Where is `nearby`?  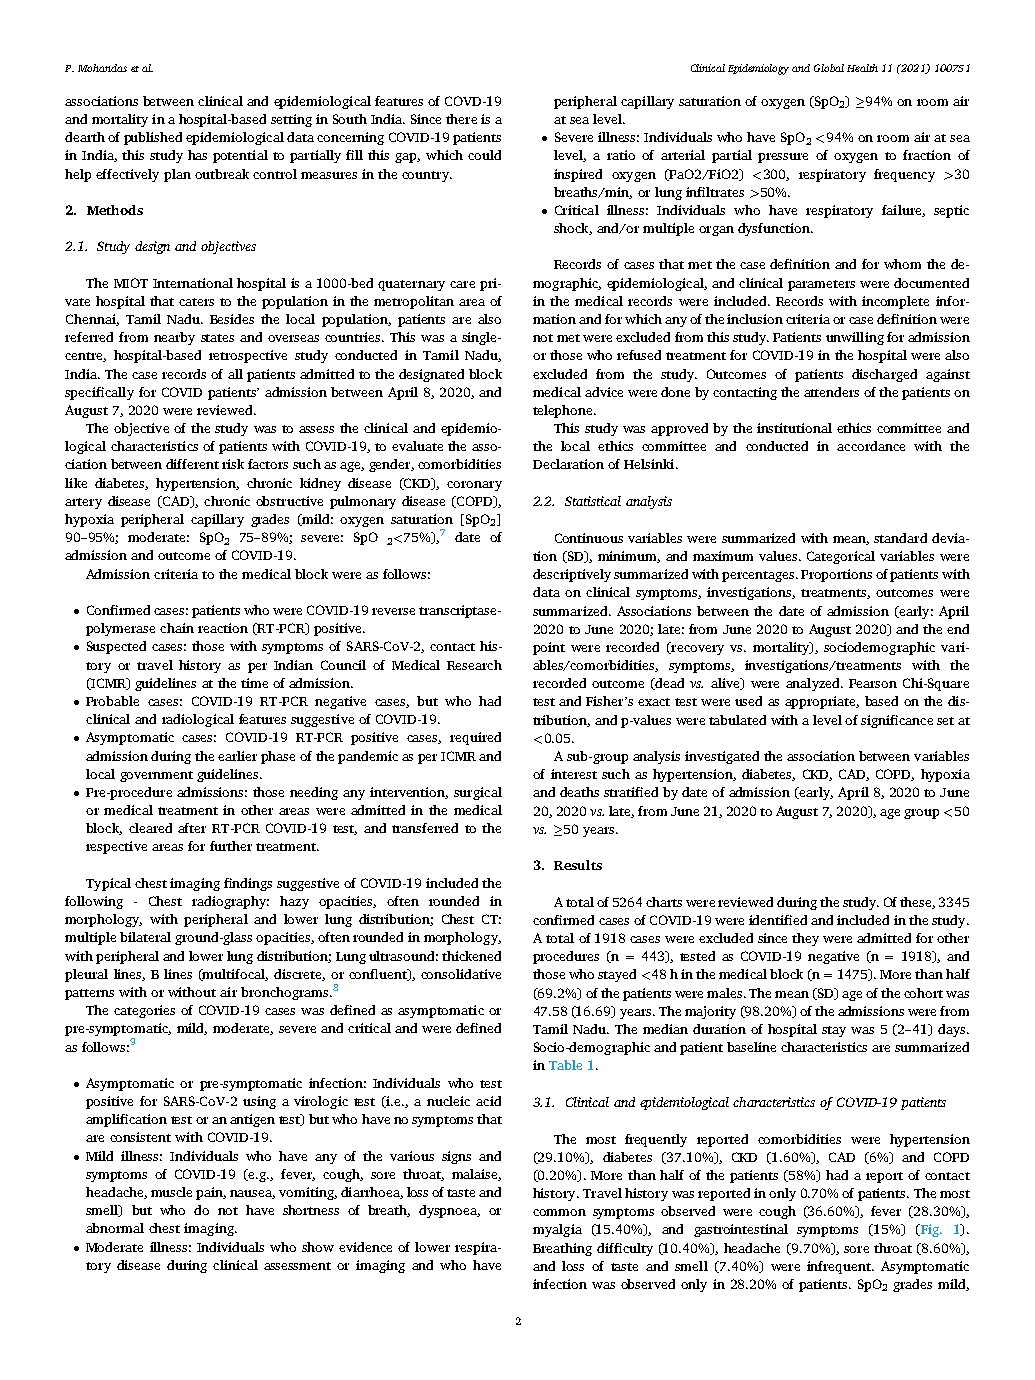 nearby is located at coordinates (174, 338).
